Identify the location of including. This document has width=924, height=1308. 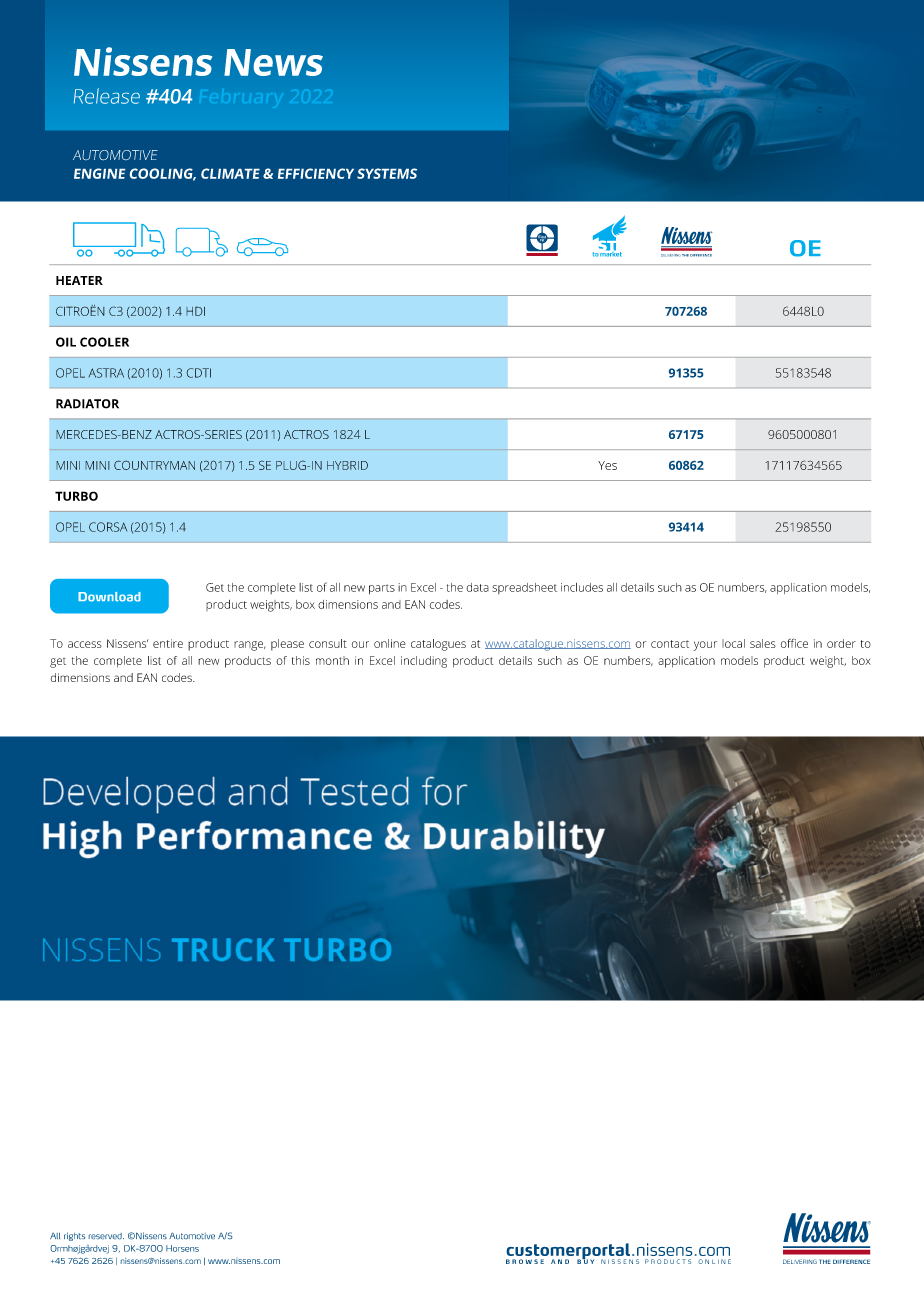
(424, 662).
